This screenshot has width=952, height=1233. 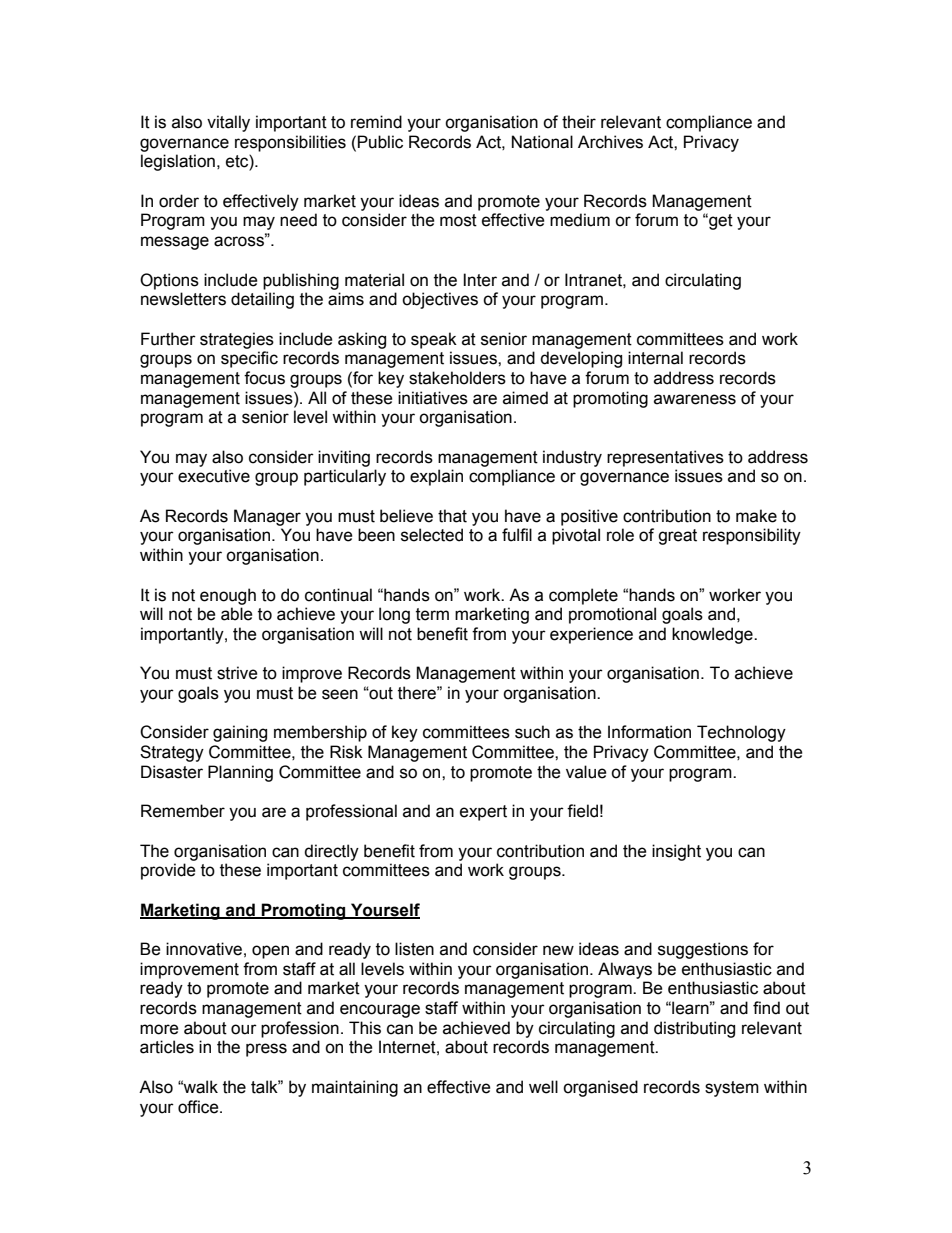 What do you see at coordinates (228, 123) in the screenshot?
I see `vitally` at bounding box center [228, 123].
